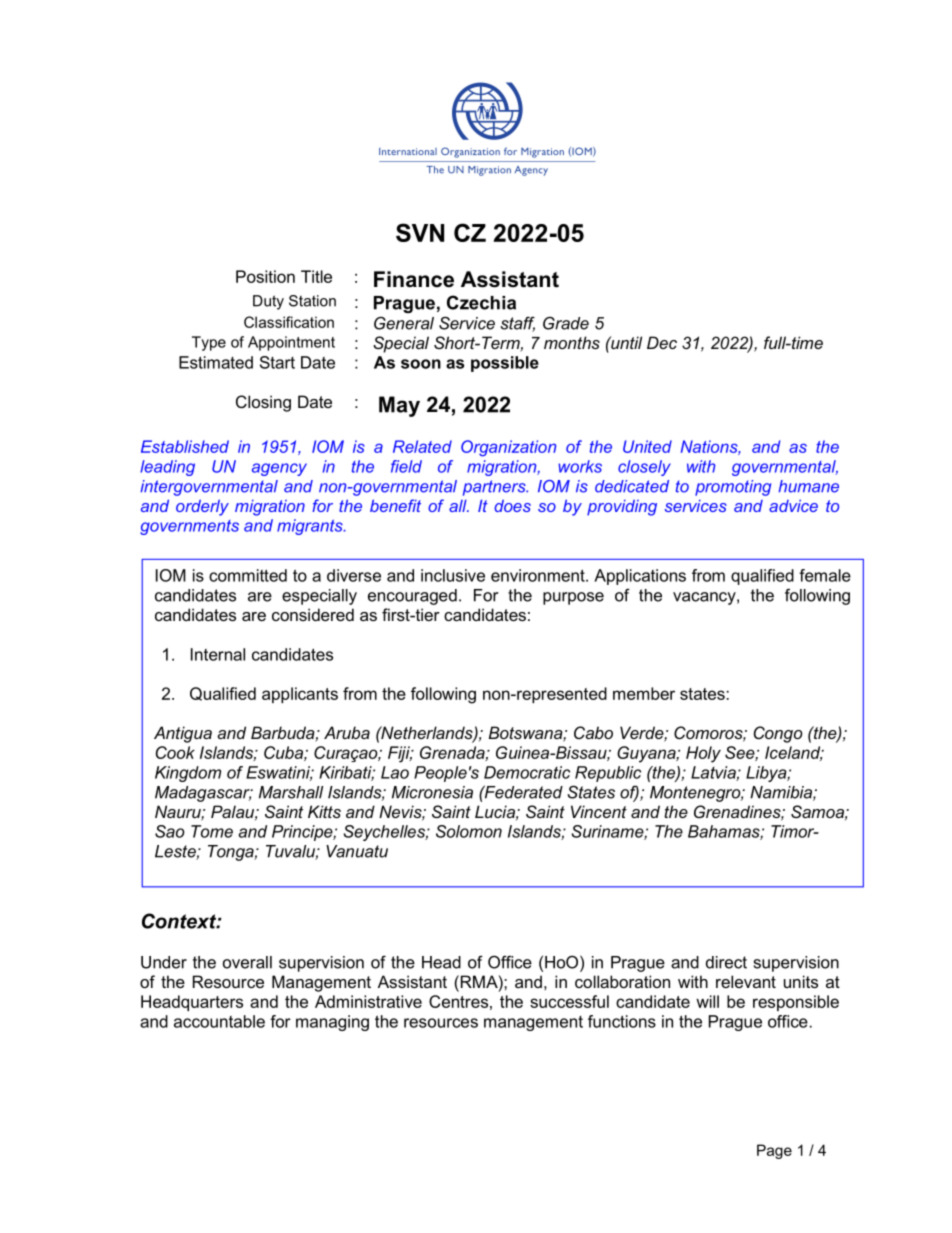  I want to click on Tome, so click(212, 831).
